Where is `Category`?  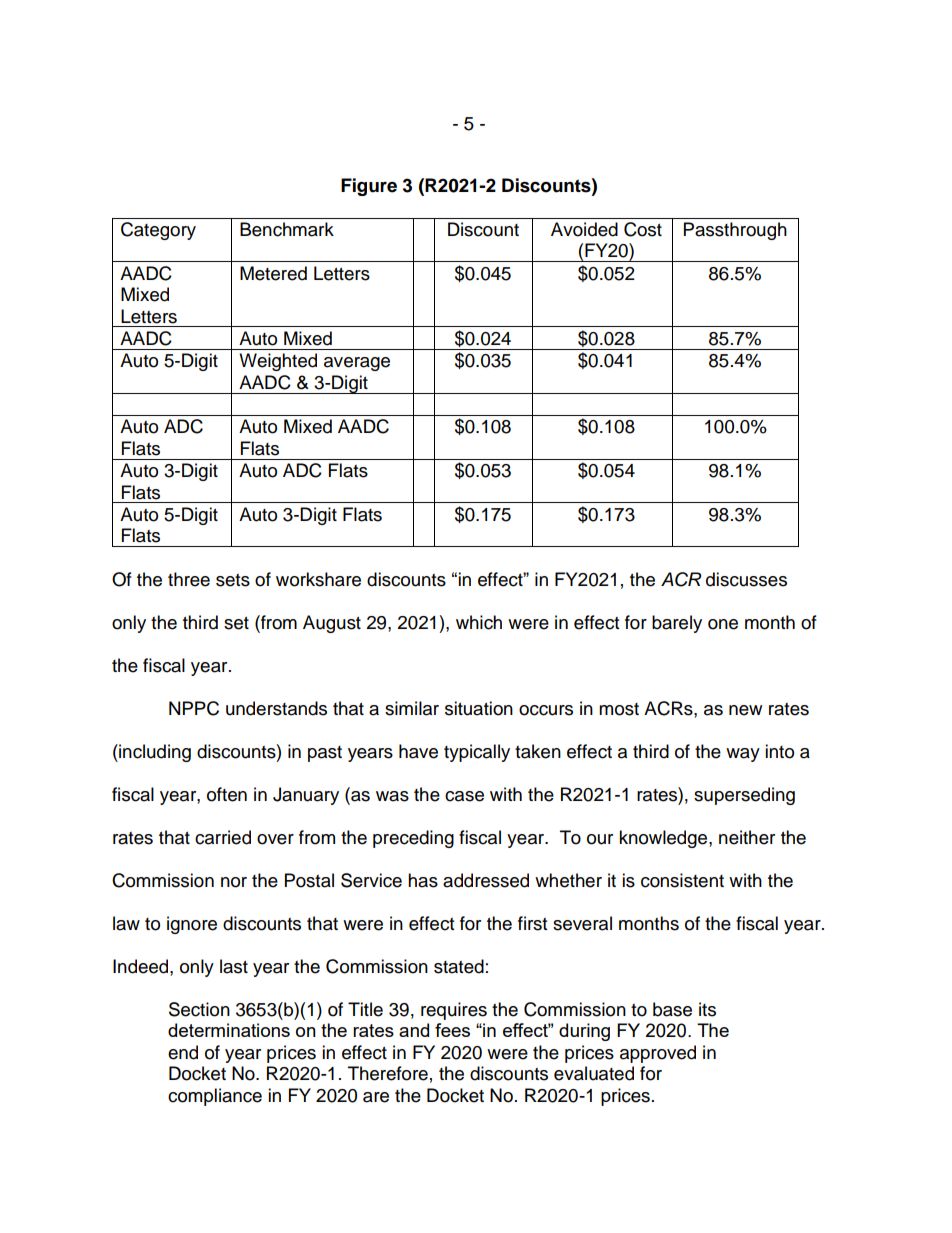 Category is located at coordinates (158, 231).
